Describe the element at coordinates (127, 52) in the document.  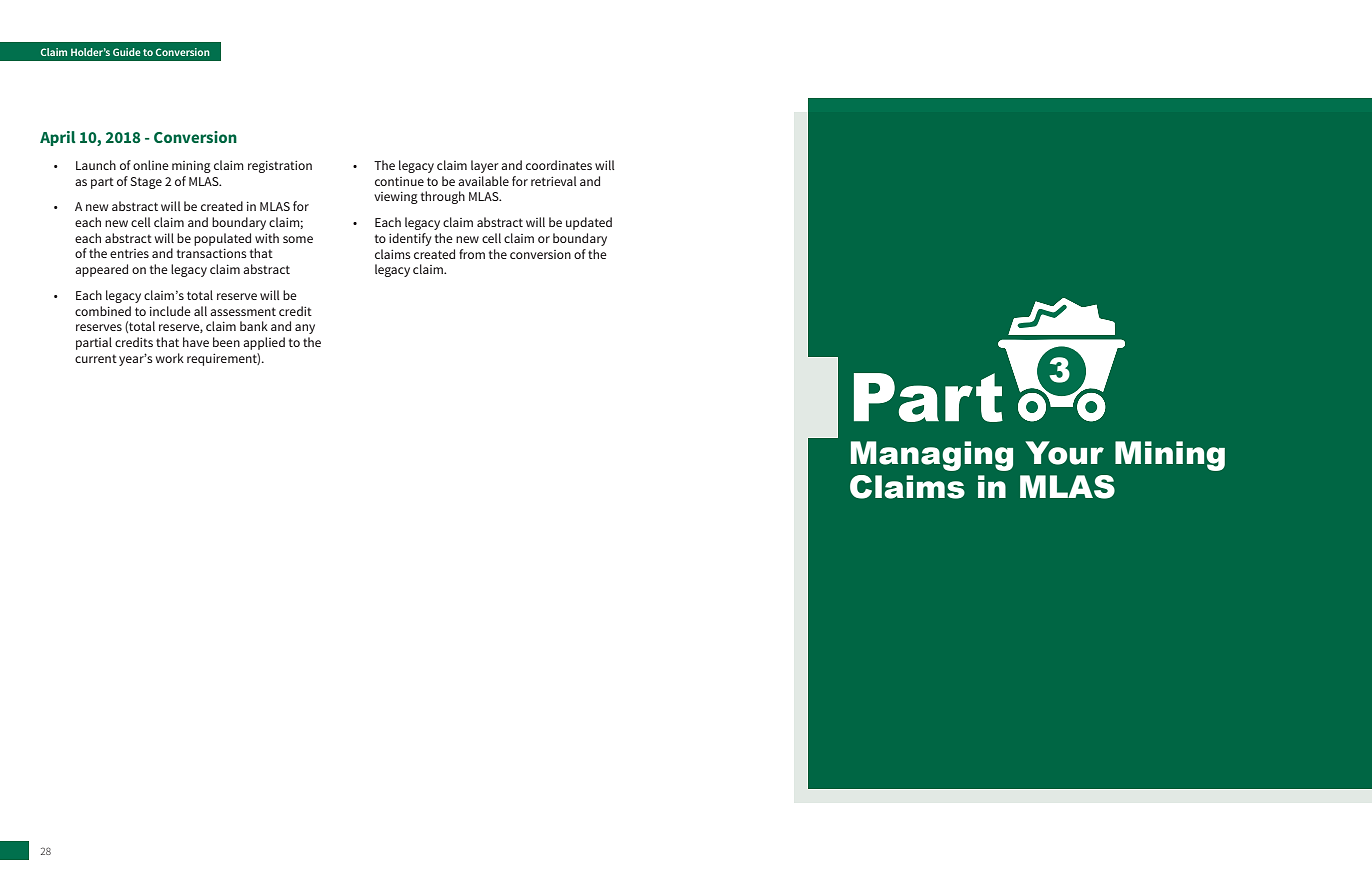
I see `Guide` at that location.
